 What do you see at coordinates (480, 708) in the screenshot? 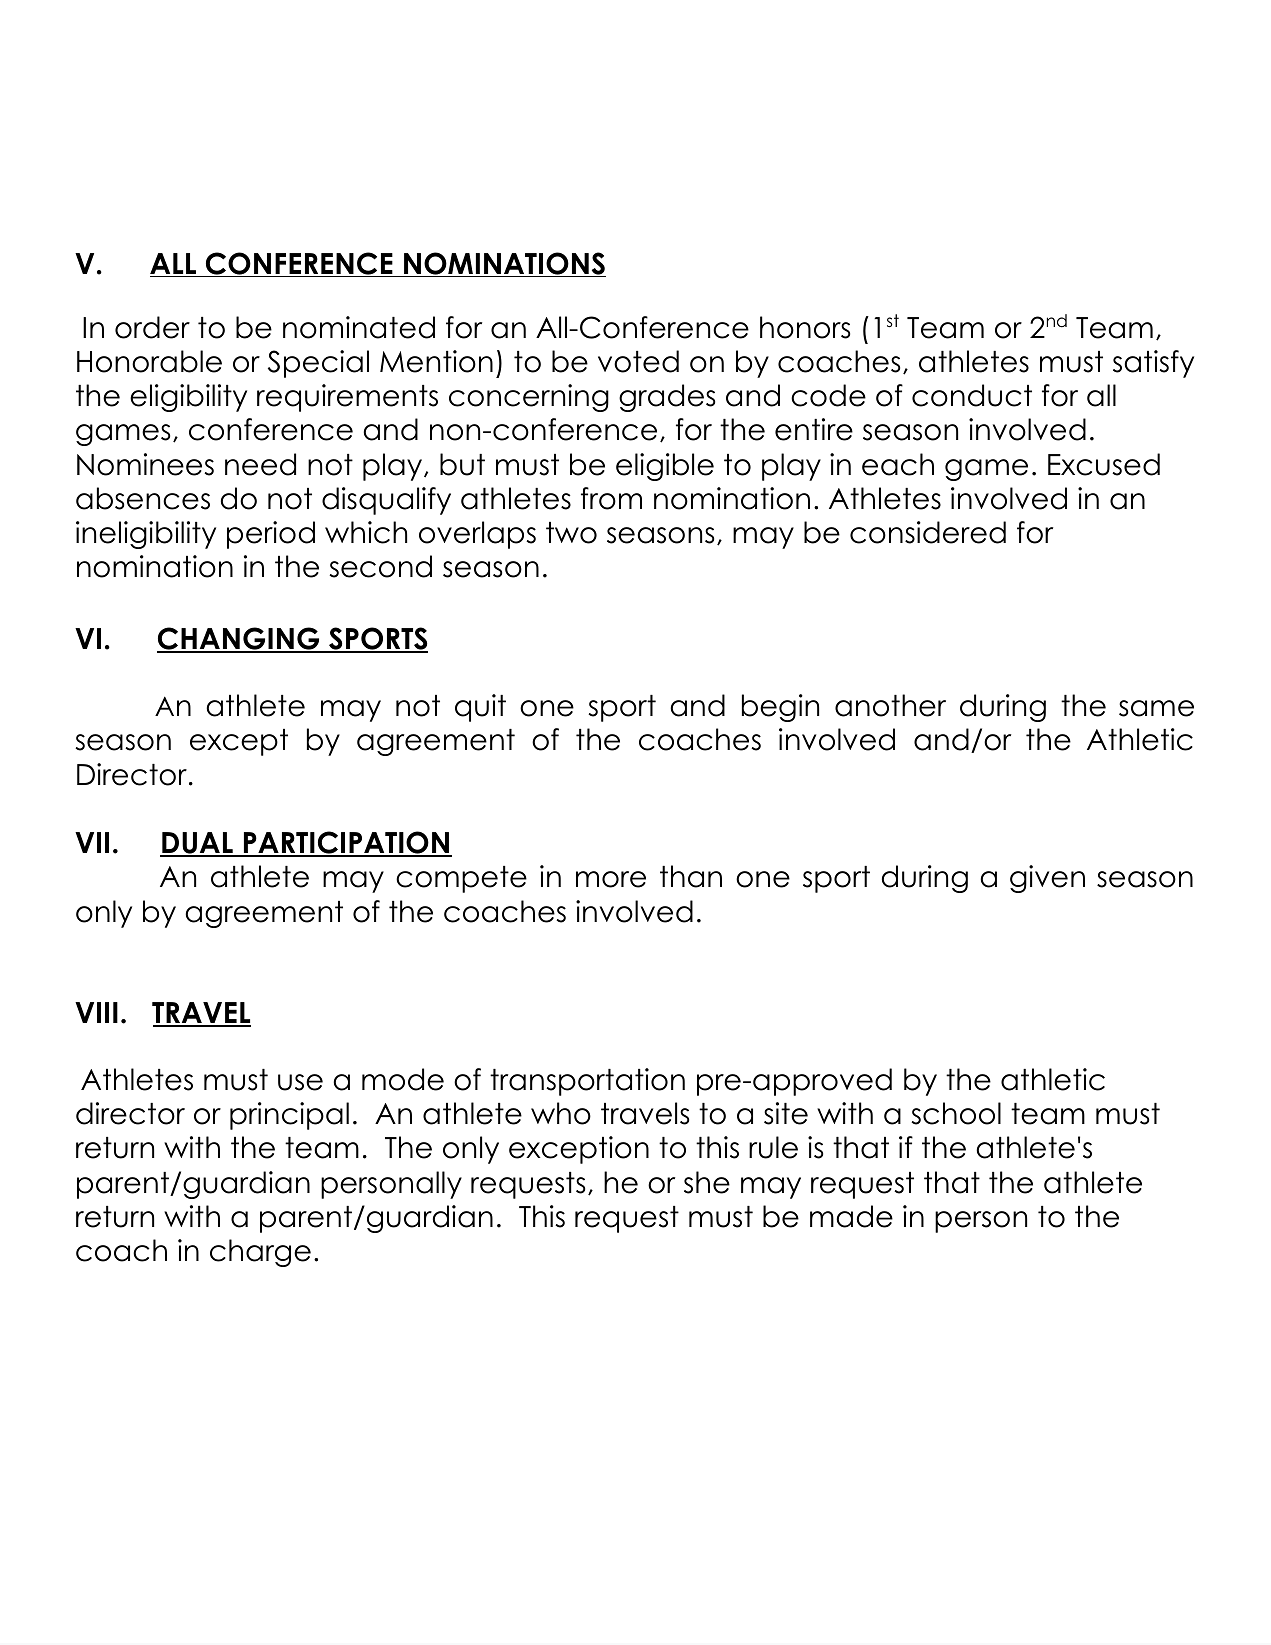
I see `quit` at bounding box center [480, 708].
